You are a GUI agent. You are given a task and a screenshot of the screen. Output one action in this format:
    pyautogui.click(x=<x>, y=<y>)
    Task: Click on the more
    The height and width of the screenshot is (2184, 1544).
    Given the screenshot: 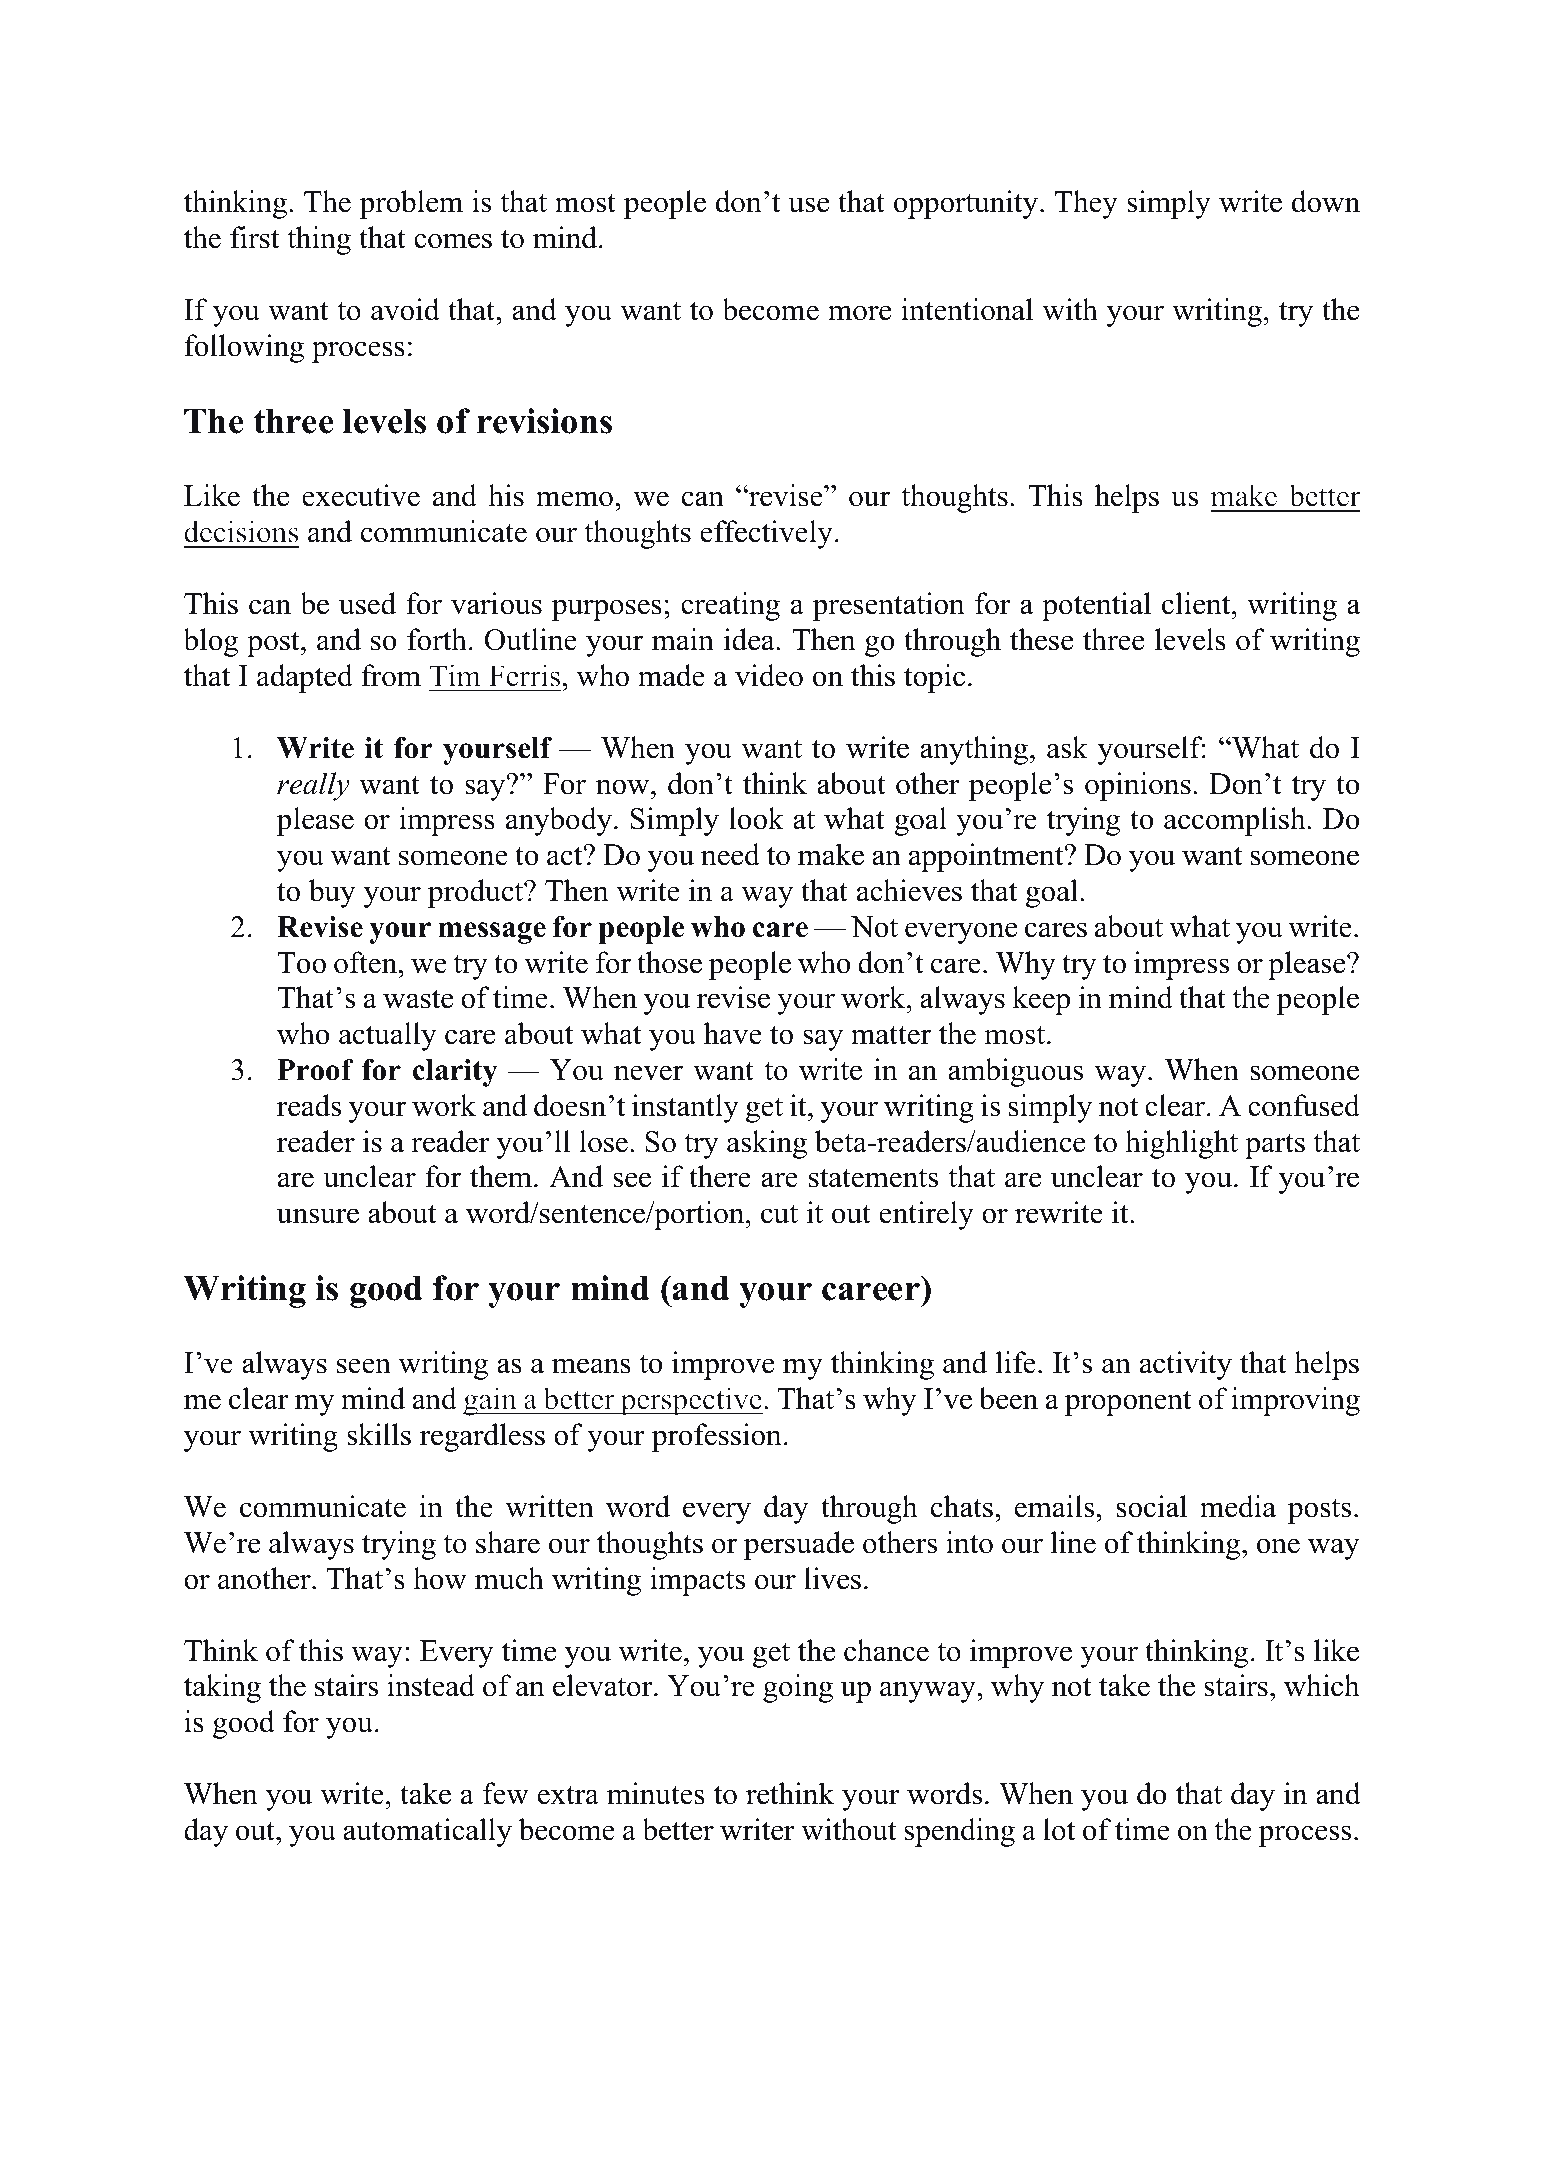 What is the action you would take?
    pyautogui.click(x=859, y=313)
